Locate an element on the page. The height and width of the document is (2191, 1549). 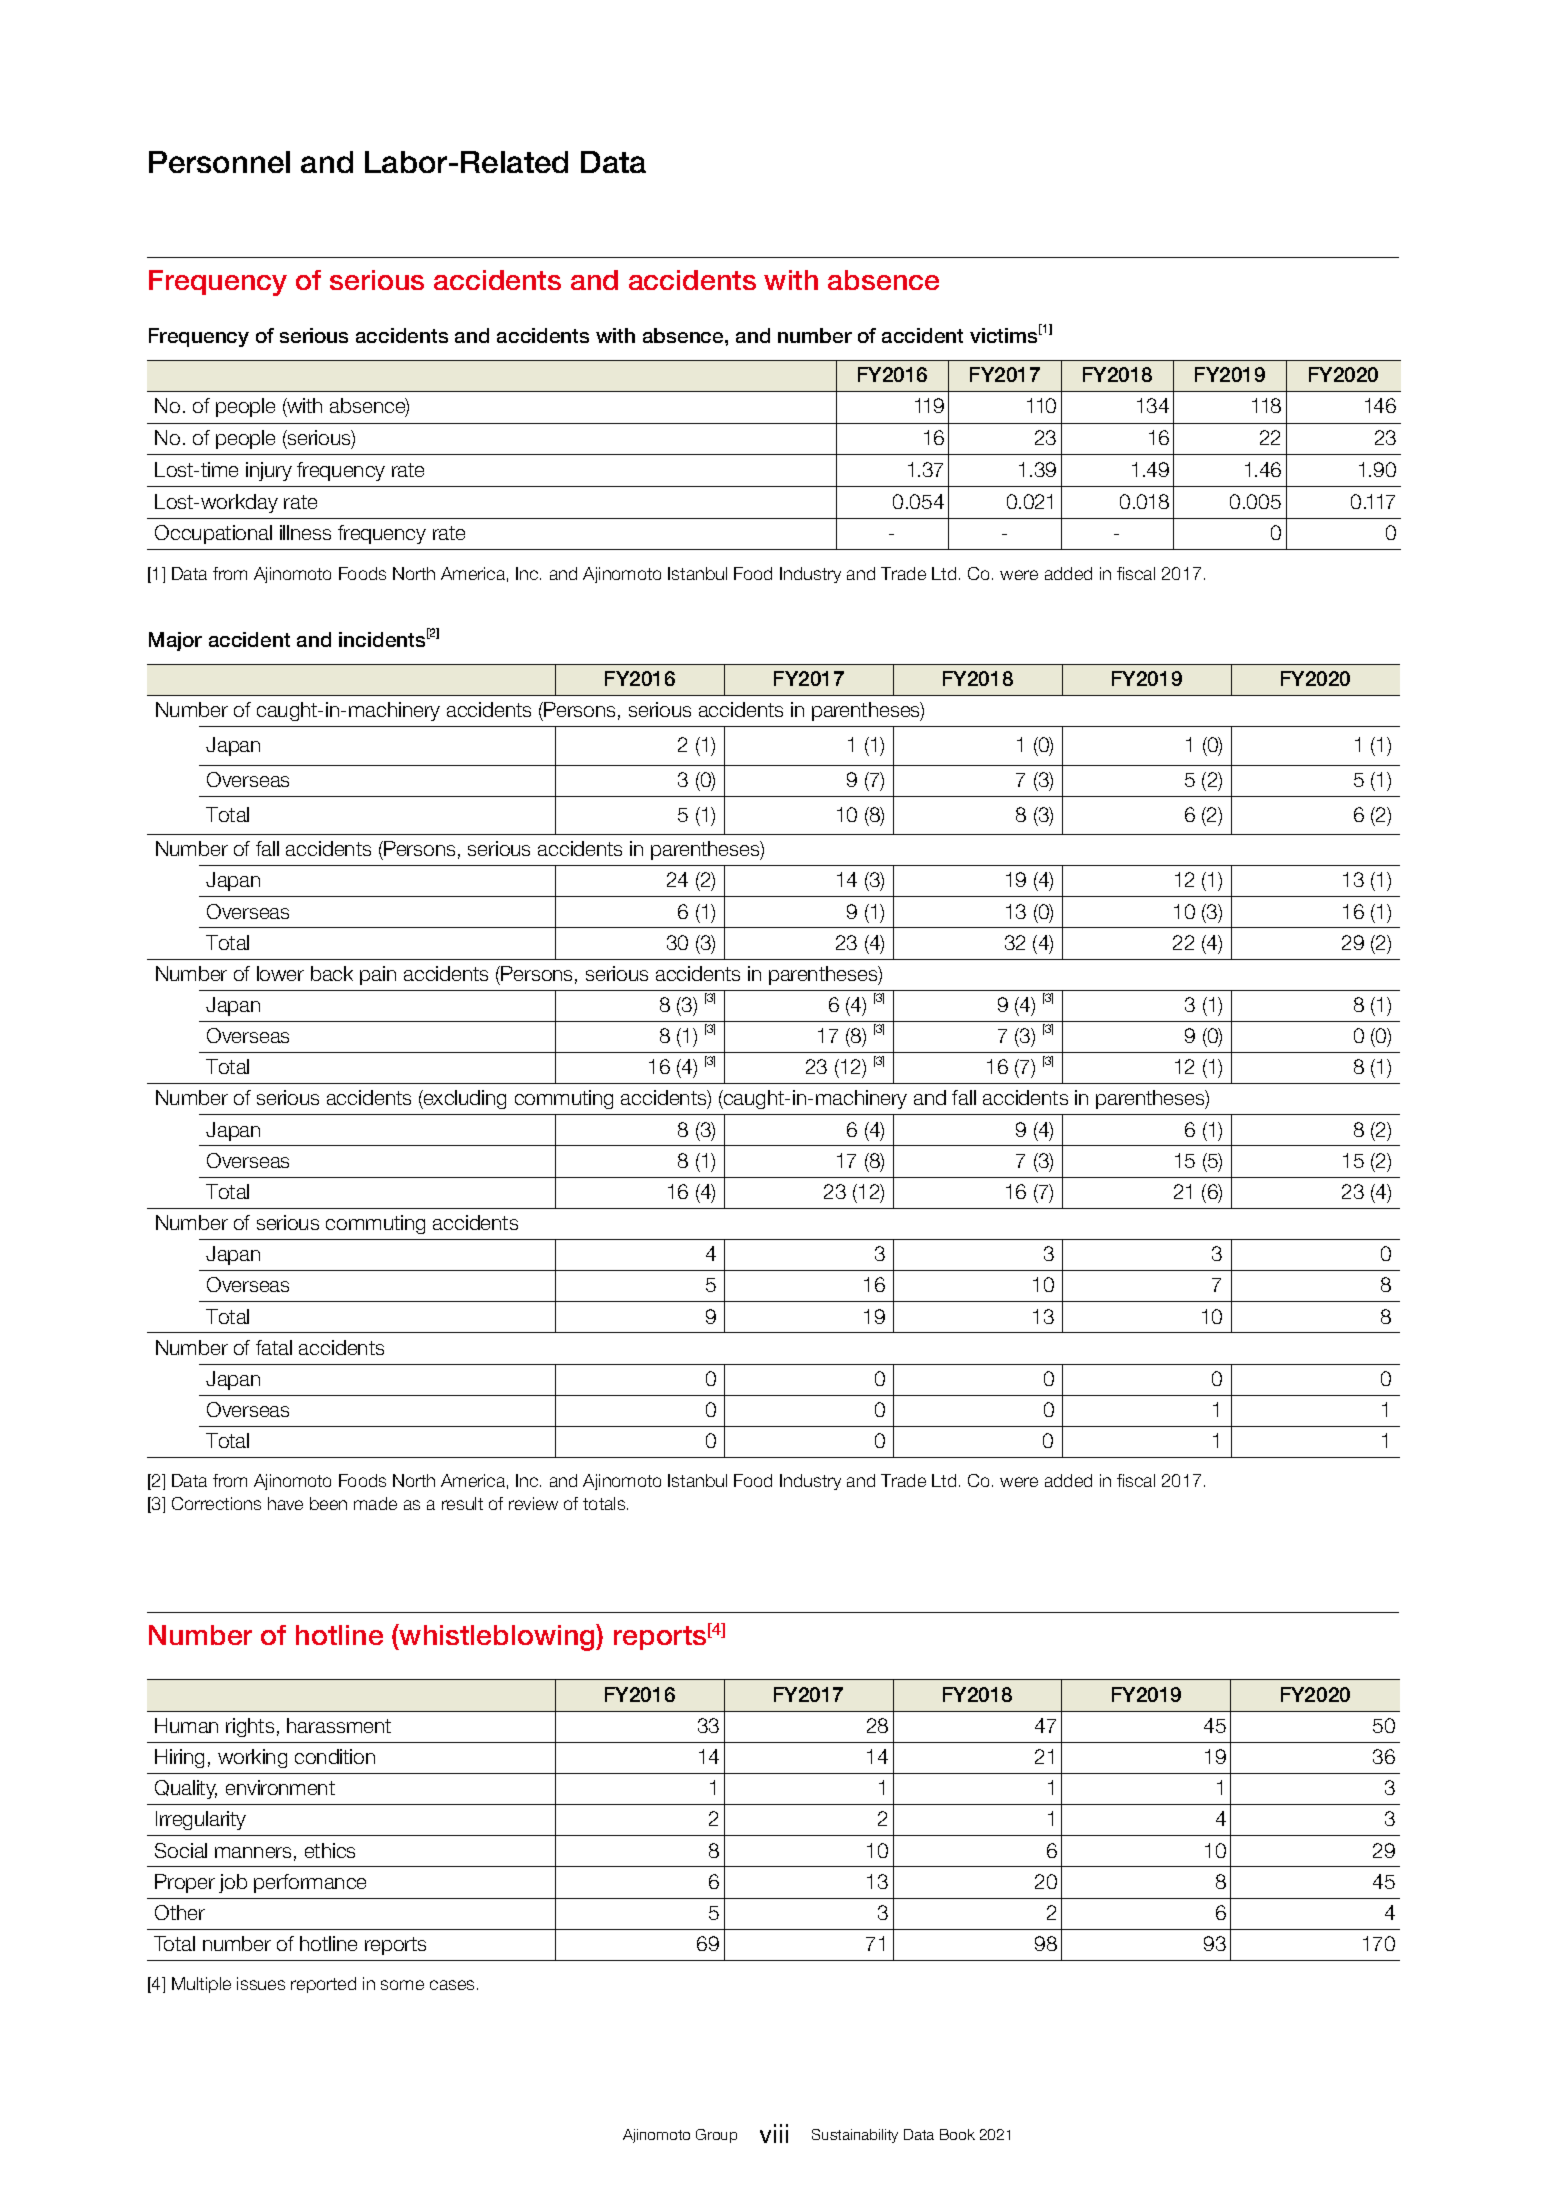
issues is located at coordinates (261, 1983).
